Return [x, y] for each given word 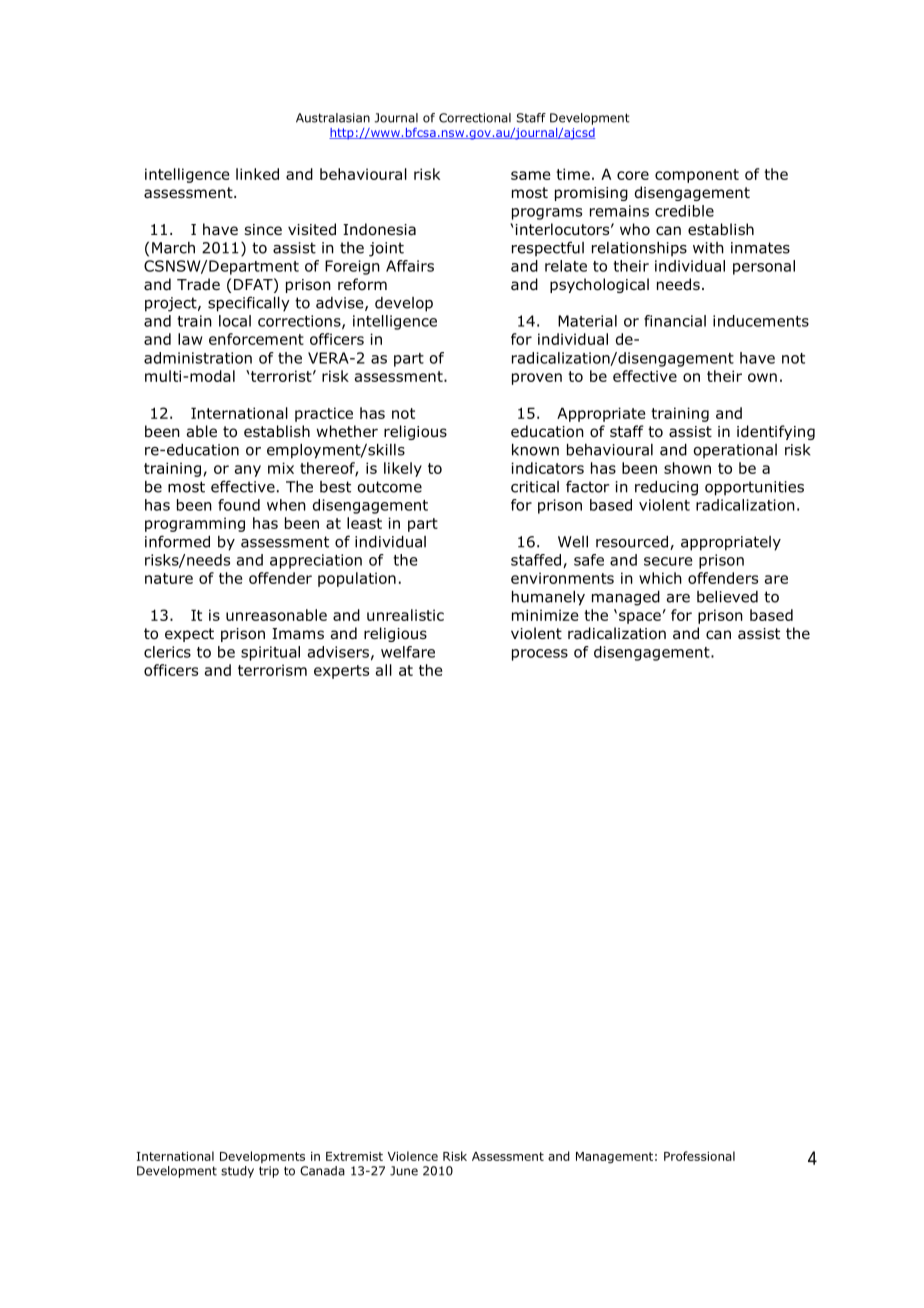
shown [687, 468]
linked [257, 174]
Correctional [475, 118]
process [540, 655]
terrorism [272, 670]
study [237, 1172]
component [697, 176]
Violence [413, 1156]
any [248, 471]
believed [727, 597]
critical [535, 487]
